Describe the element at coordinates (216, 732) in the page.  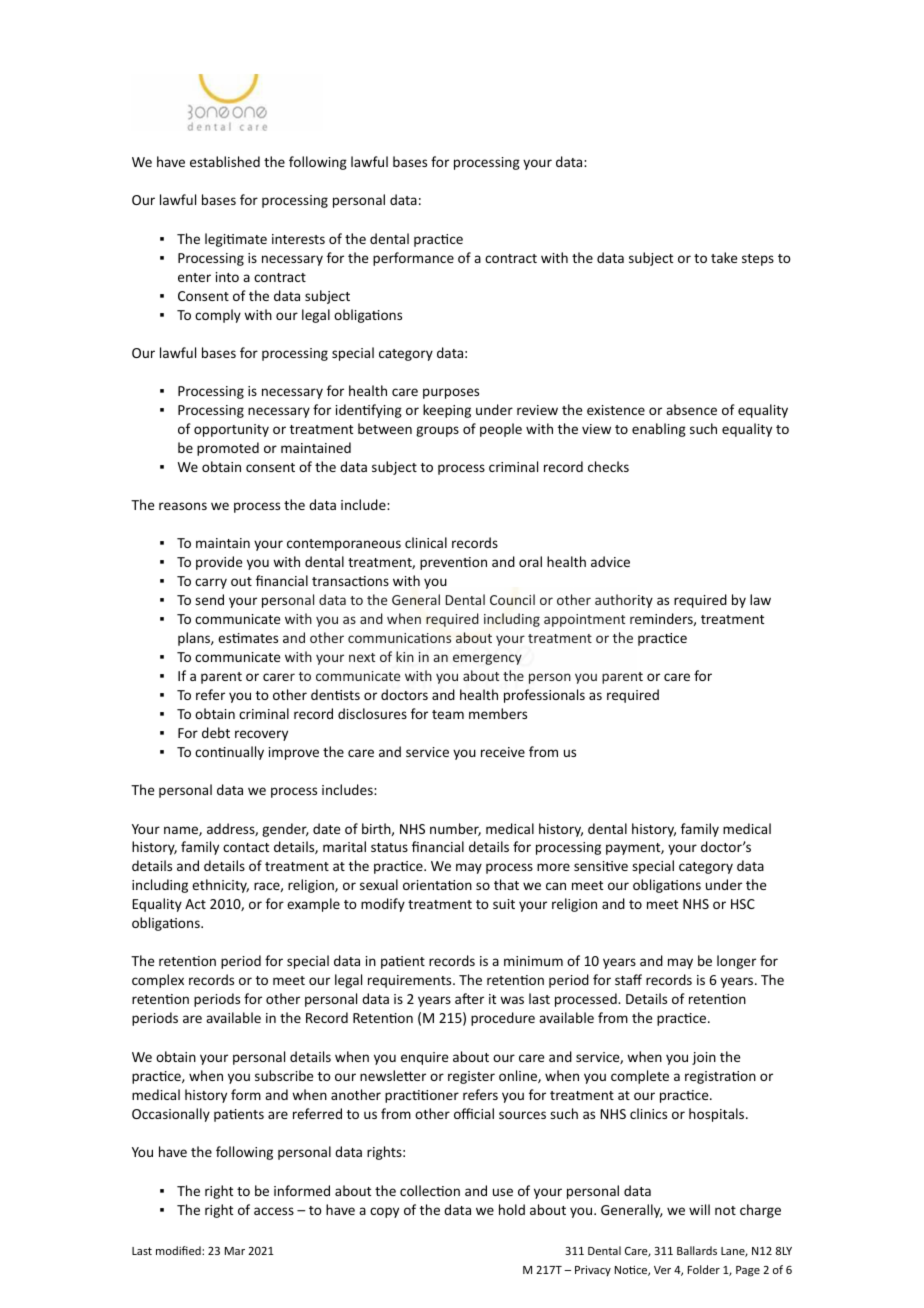
I see `debt` at that location.
